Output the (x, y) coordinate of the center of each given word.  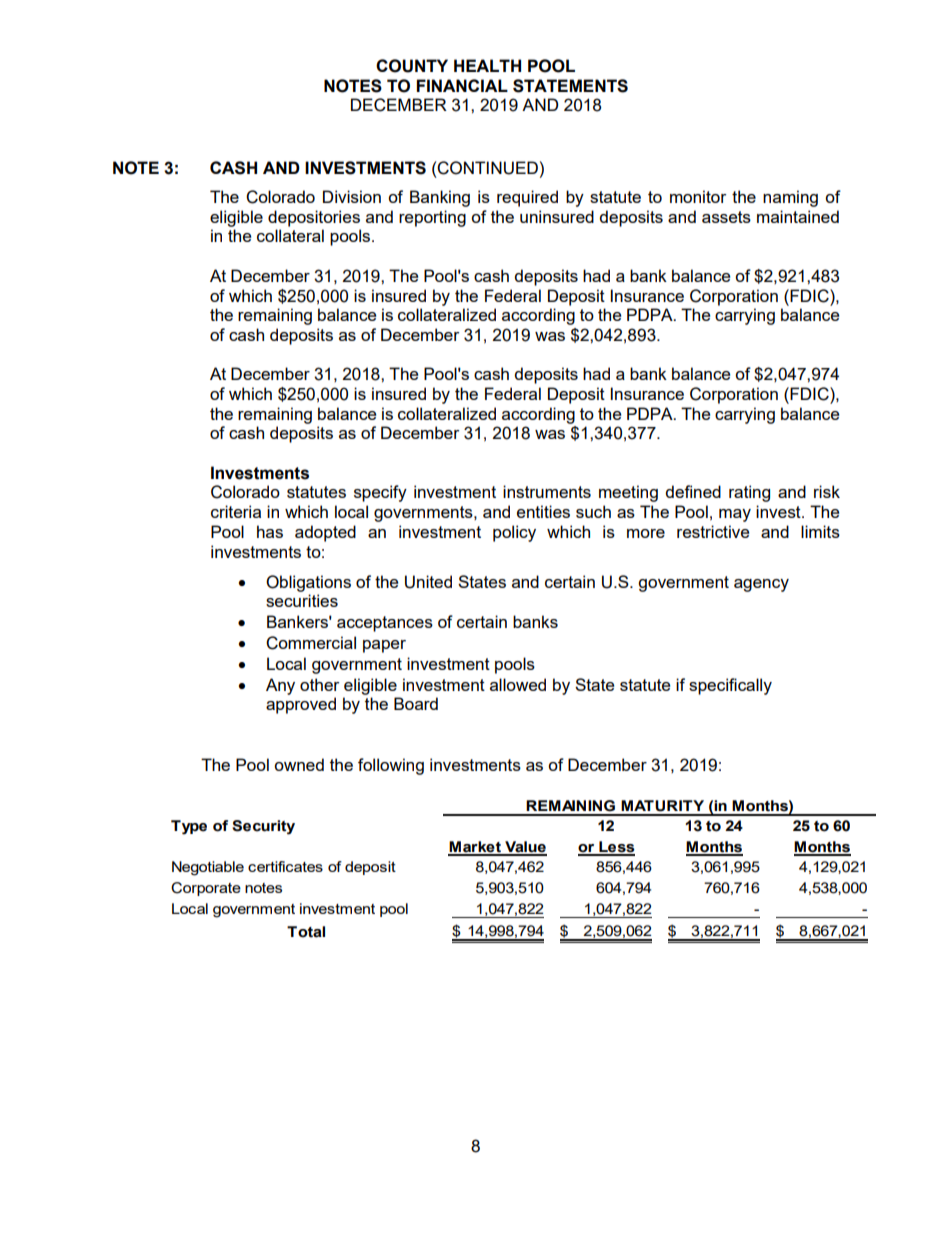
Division (352, 196)
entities (543, 511)
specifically (730, 686)
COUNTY (412, 66)
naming (790, 198)
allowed (518, 684)
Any (280, 686)
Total (306, 932)
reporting (432, 218)
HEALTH (487, 65)
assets (726, 217)
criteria (236, 511)
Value (525, 848)
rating (749, 493)
